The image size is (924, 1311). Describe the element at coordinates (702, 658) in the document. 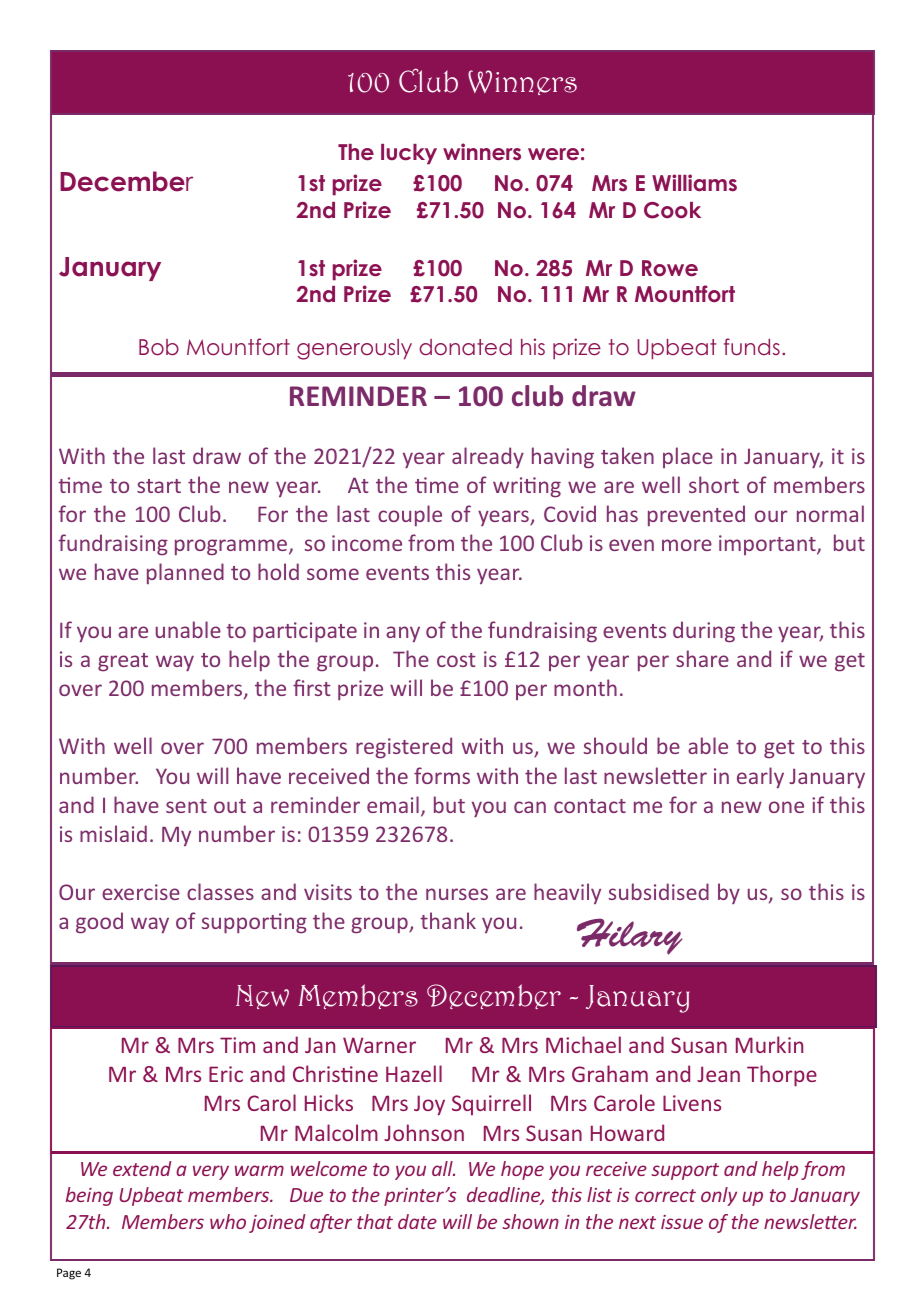

I see `share` at that location.
